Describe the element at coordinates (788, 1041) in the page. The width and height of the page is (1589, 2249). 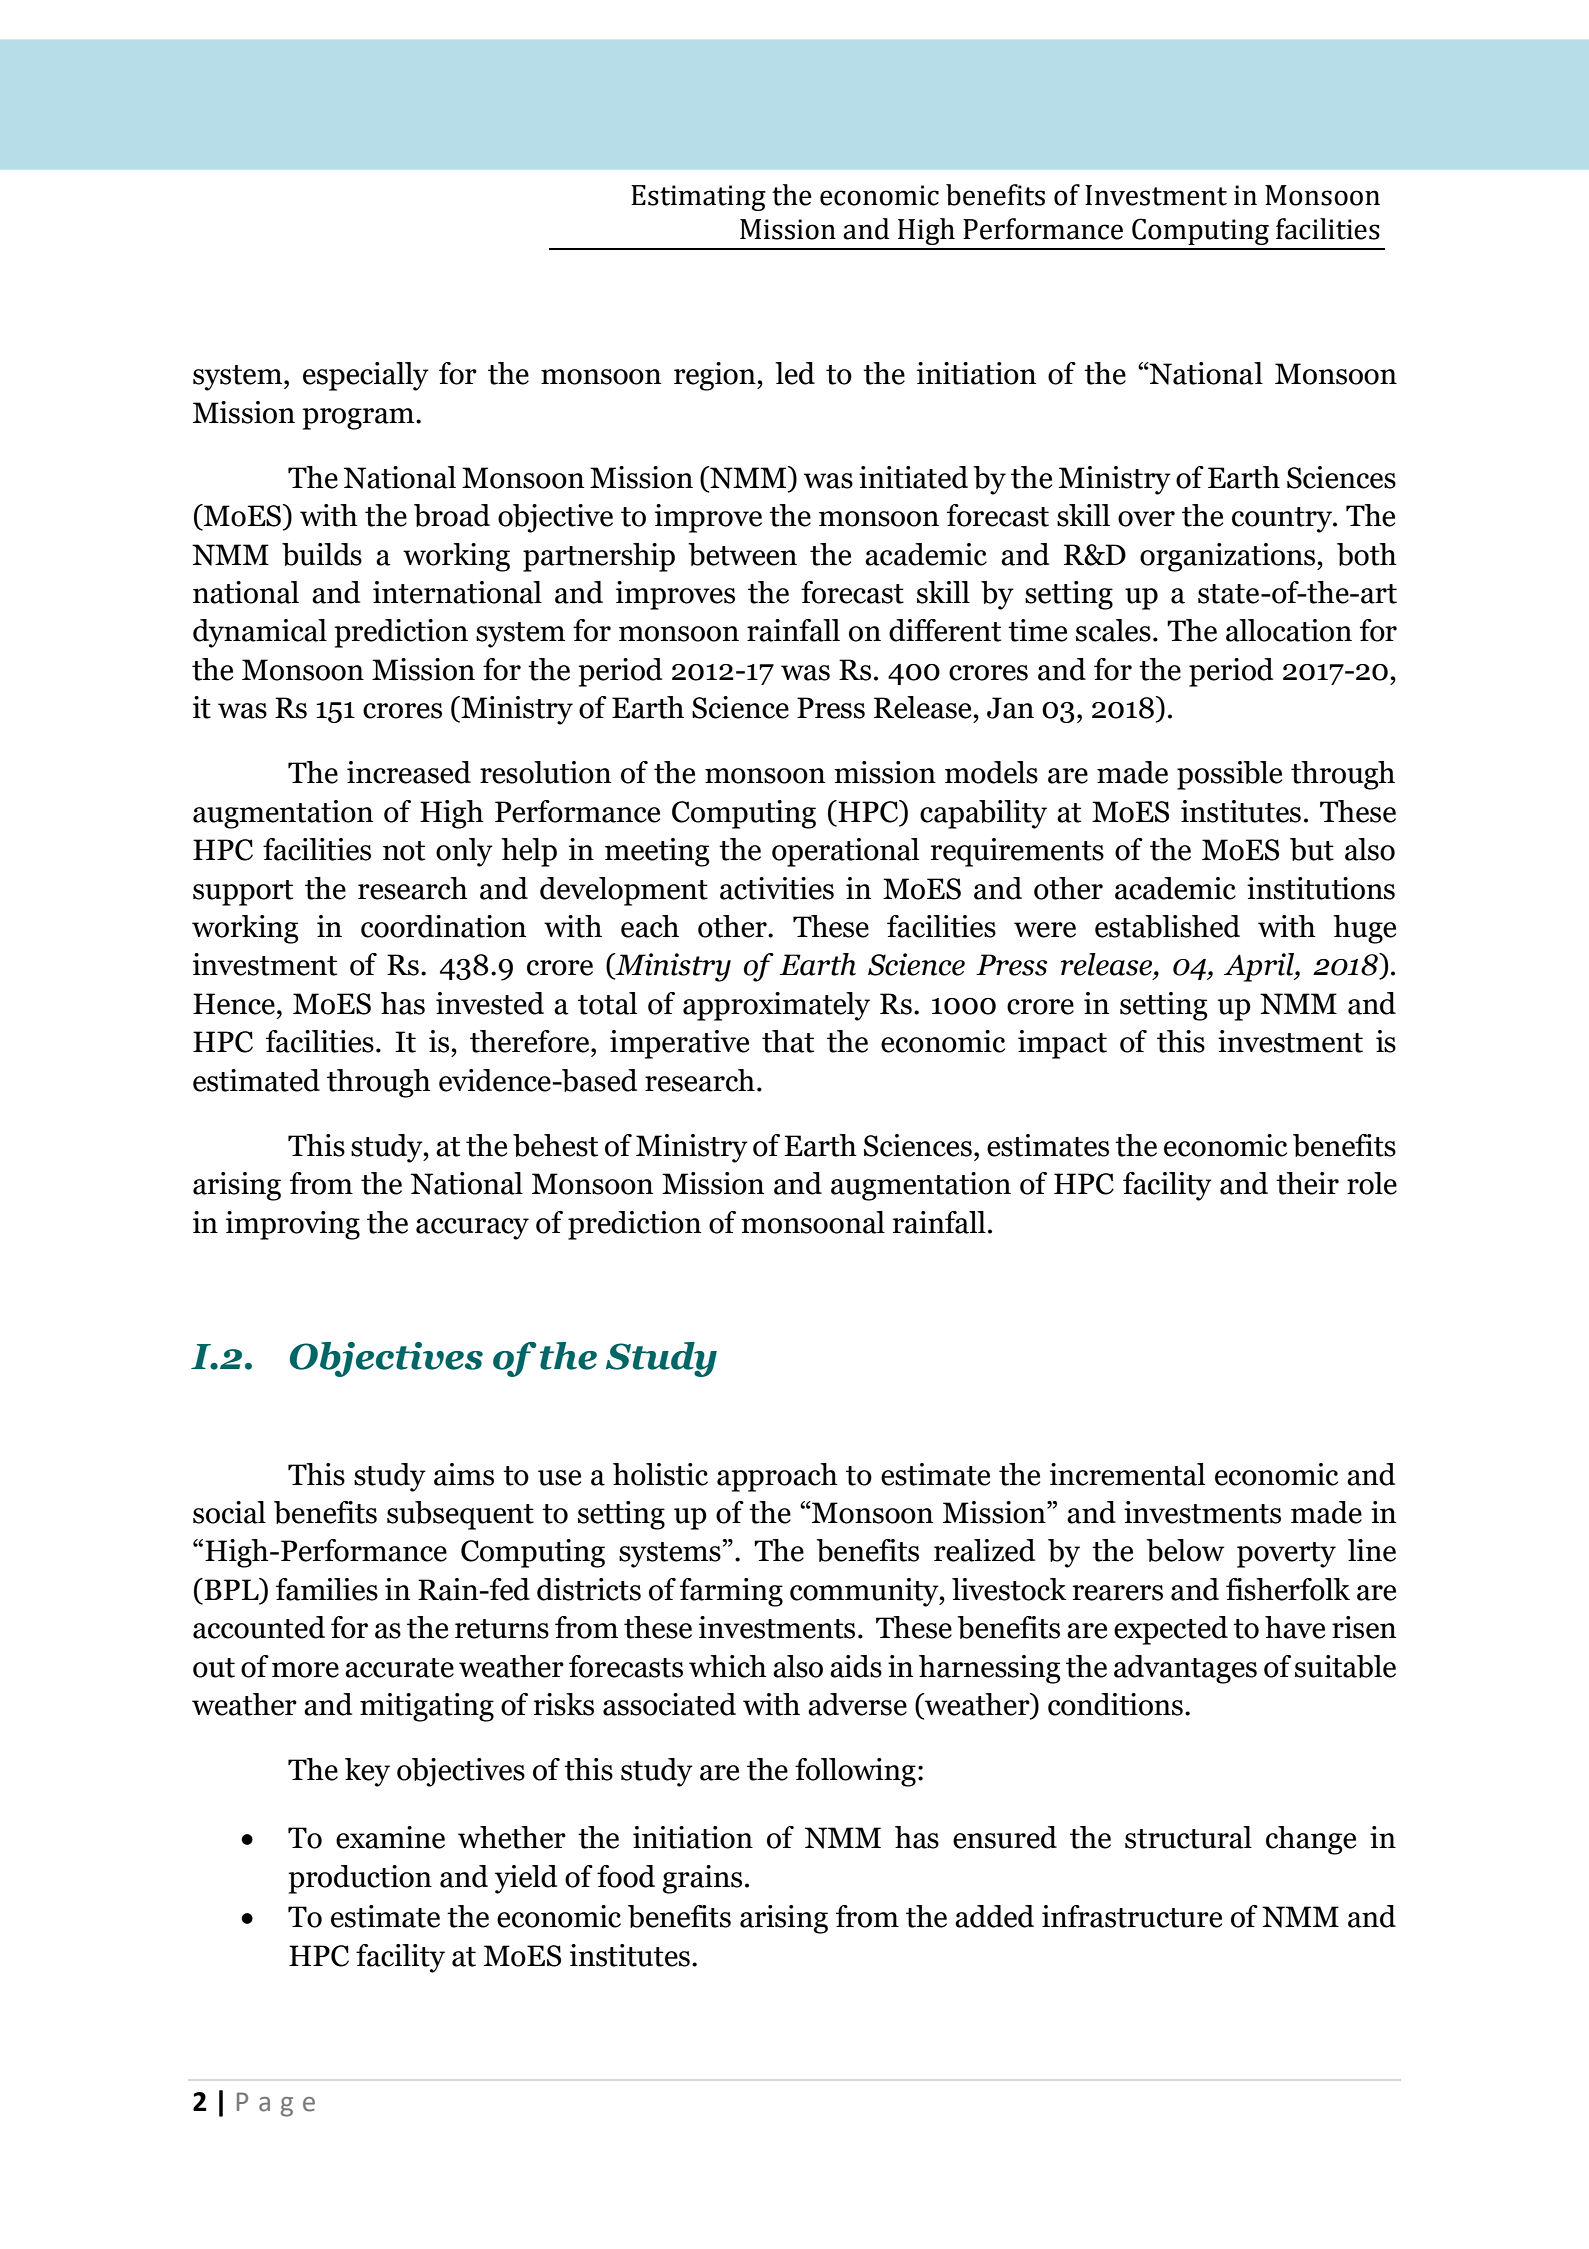
I see `that` at that location.
